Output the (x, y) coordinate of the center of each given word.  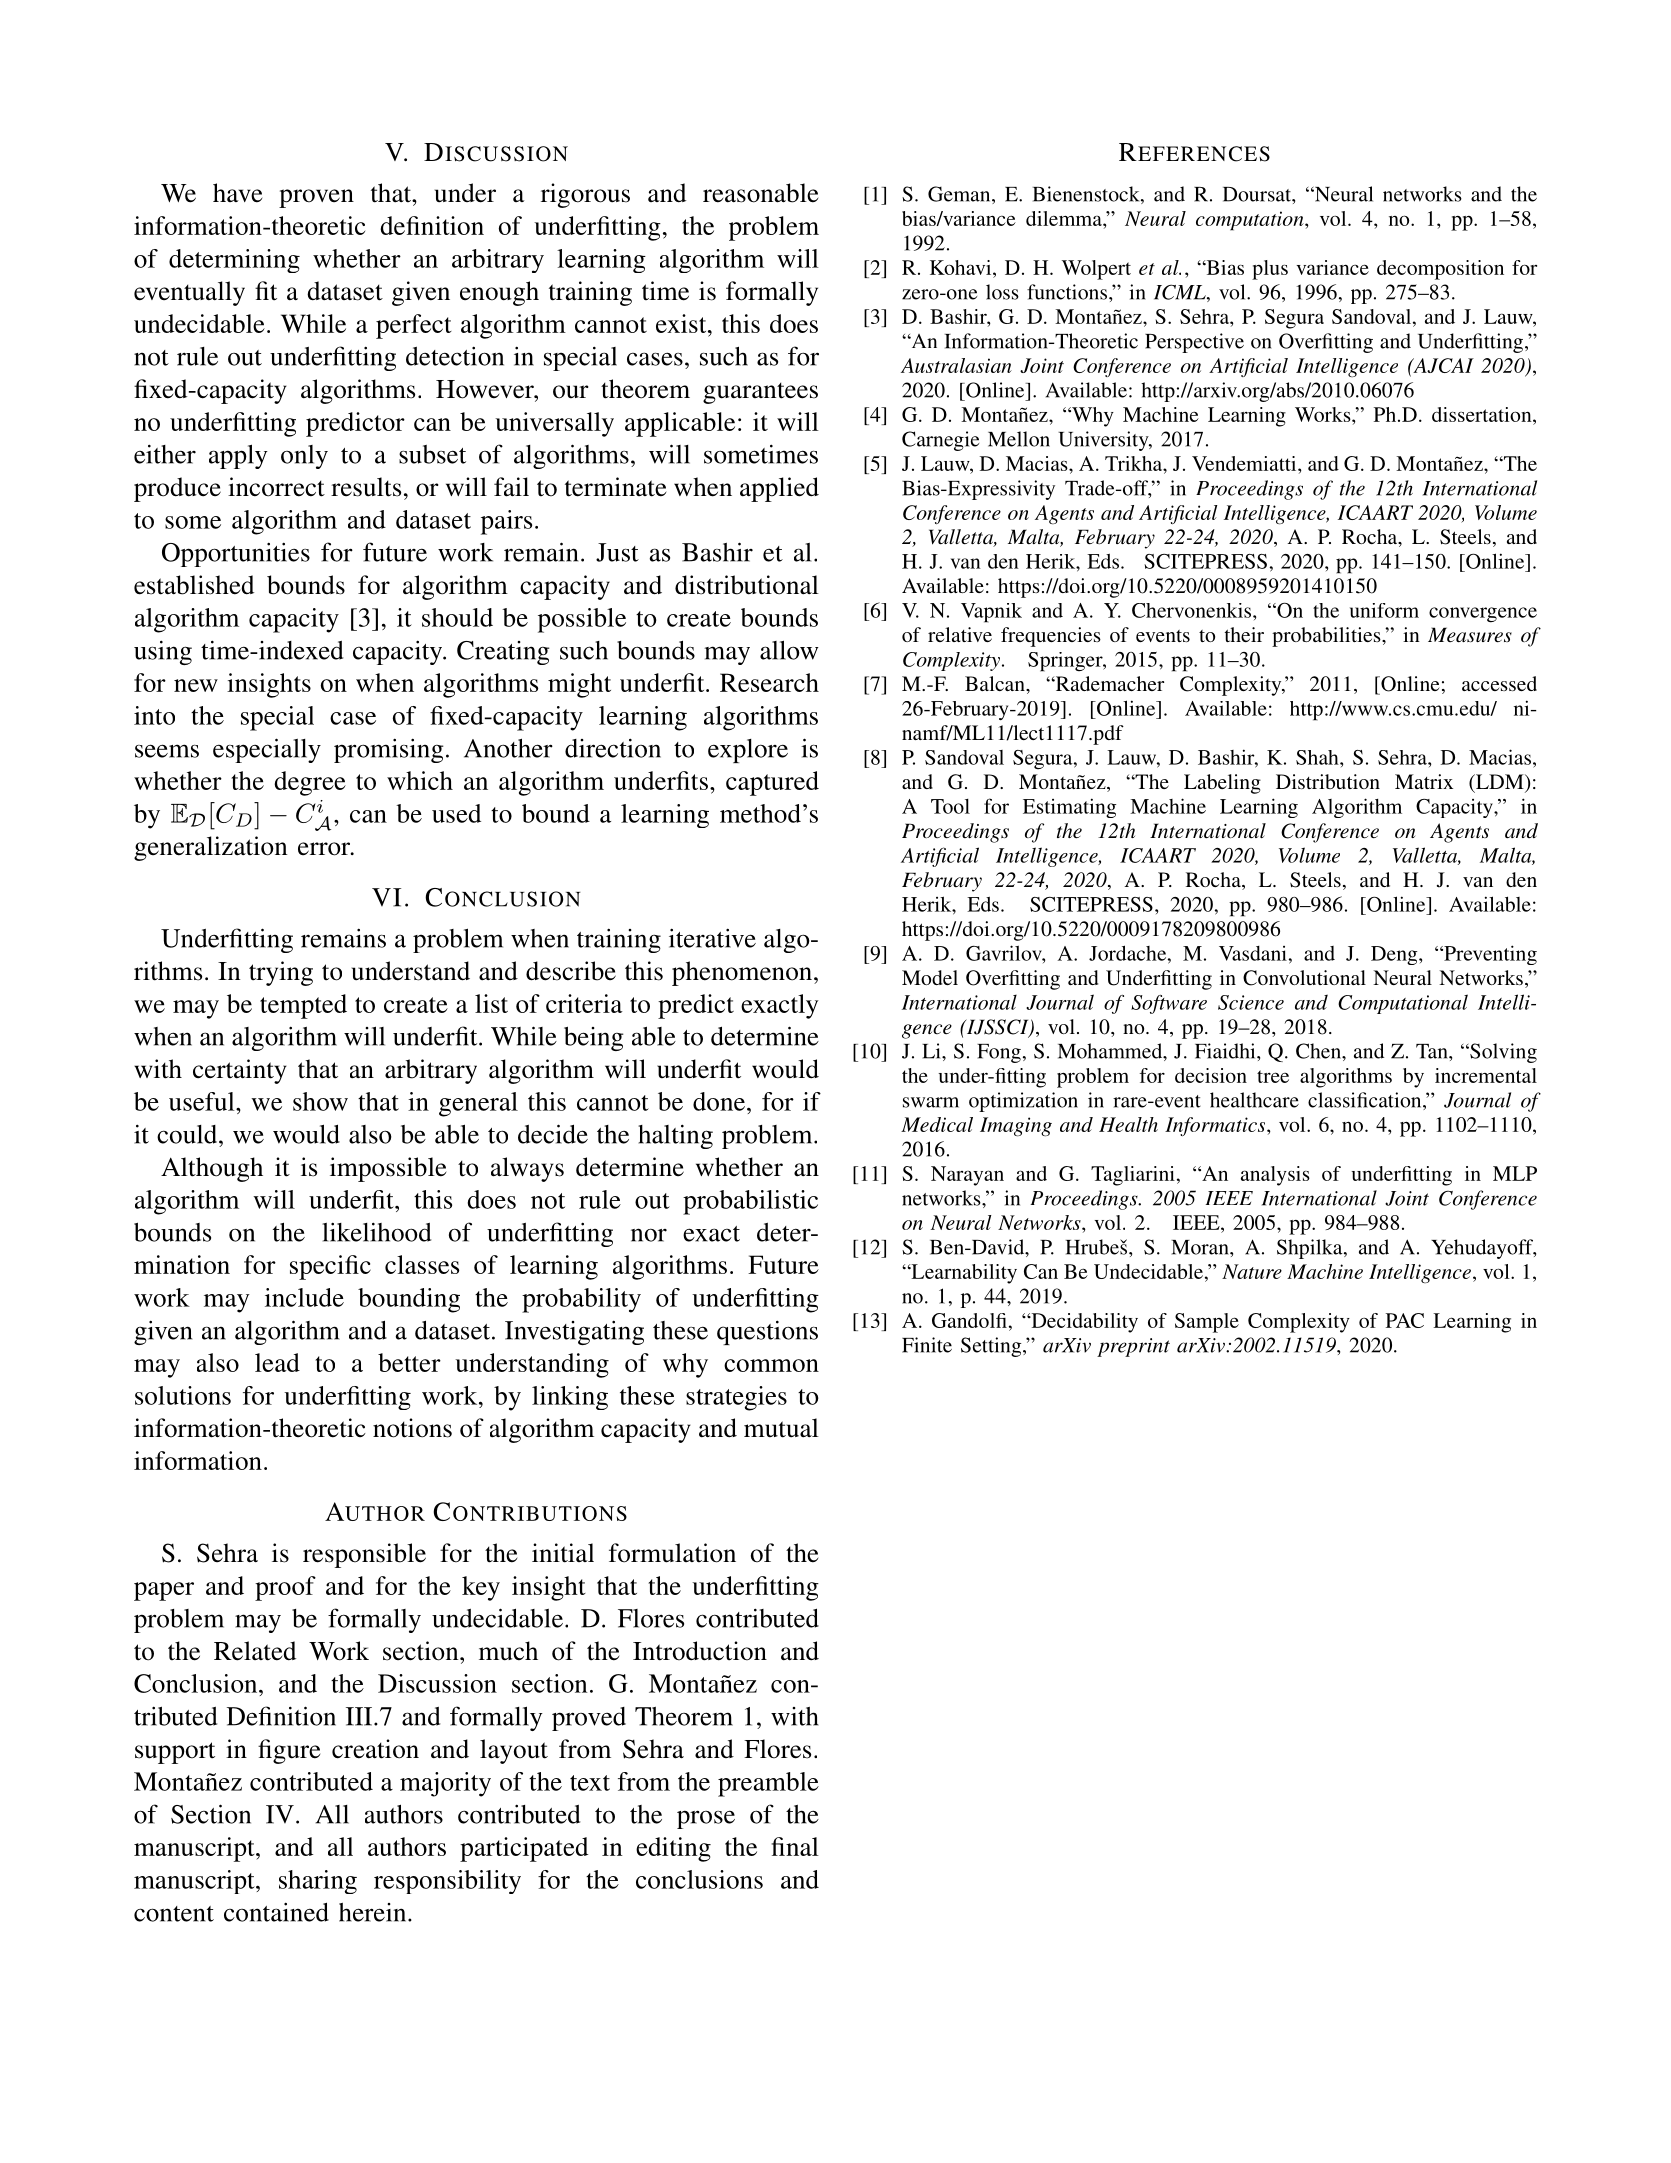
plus (1270, 270)
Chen (1319, 1051)
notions (412, 1428)
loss (1002, 292)
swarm (931, 1102)
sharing (318, 1882)
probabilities (1327, 637)
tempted (303, 1006)
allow (789, 650)
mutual (781, 1428)
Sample (1207, 1323)
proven (316, 198)
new (196, 685)
